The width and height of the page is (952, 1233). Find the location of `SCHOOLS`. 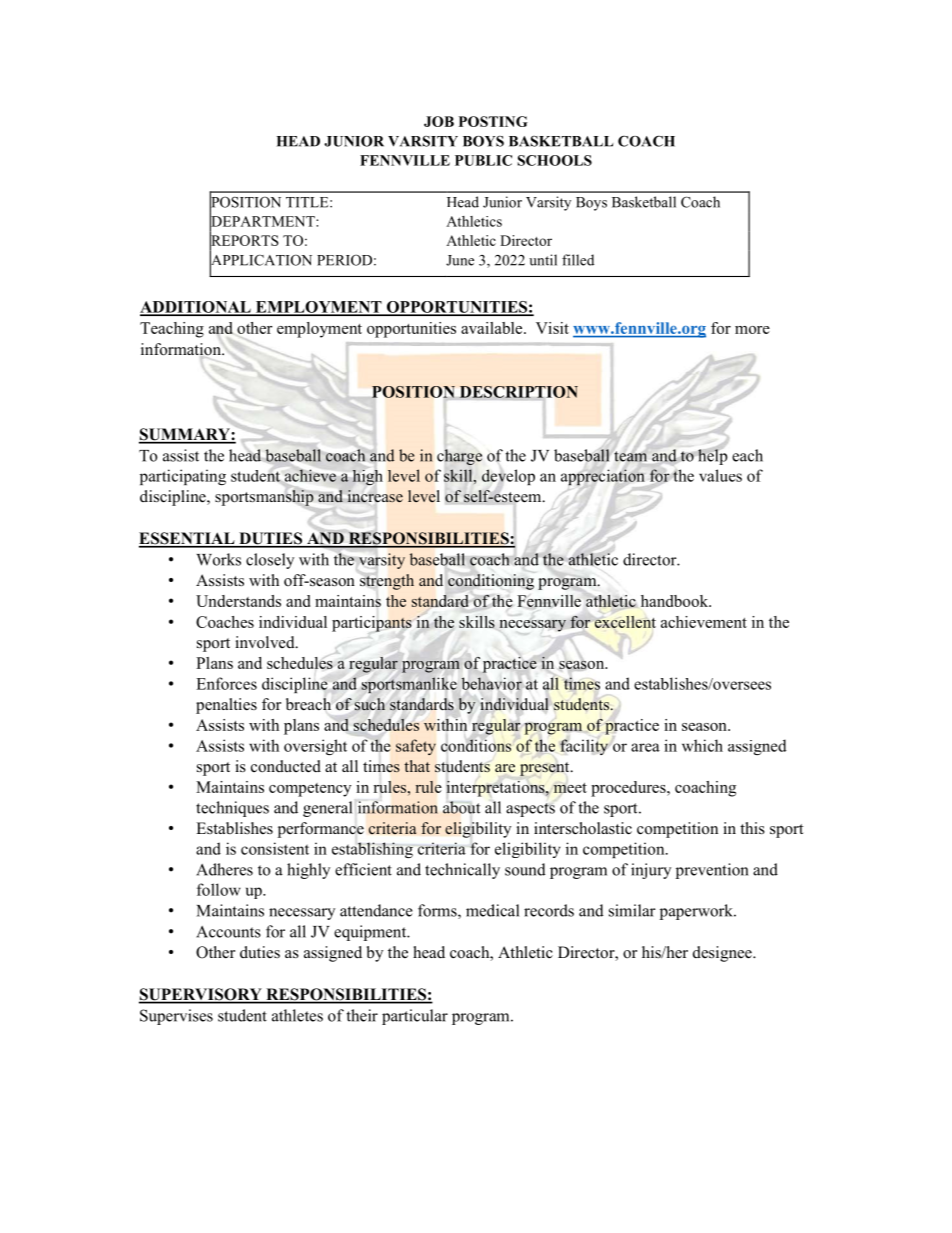

SCHOOLS is located at coordinates (554, 160).
